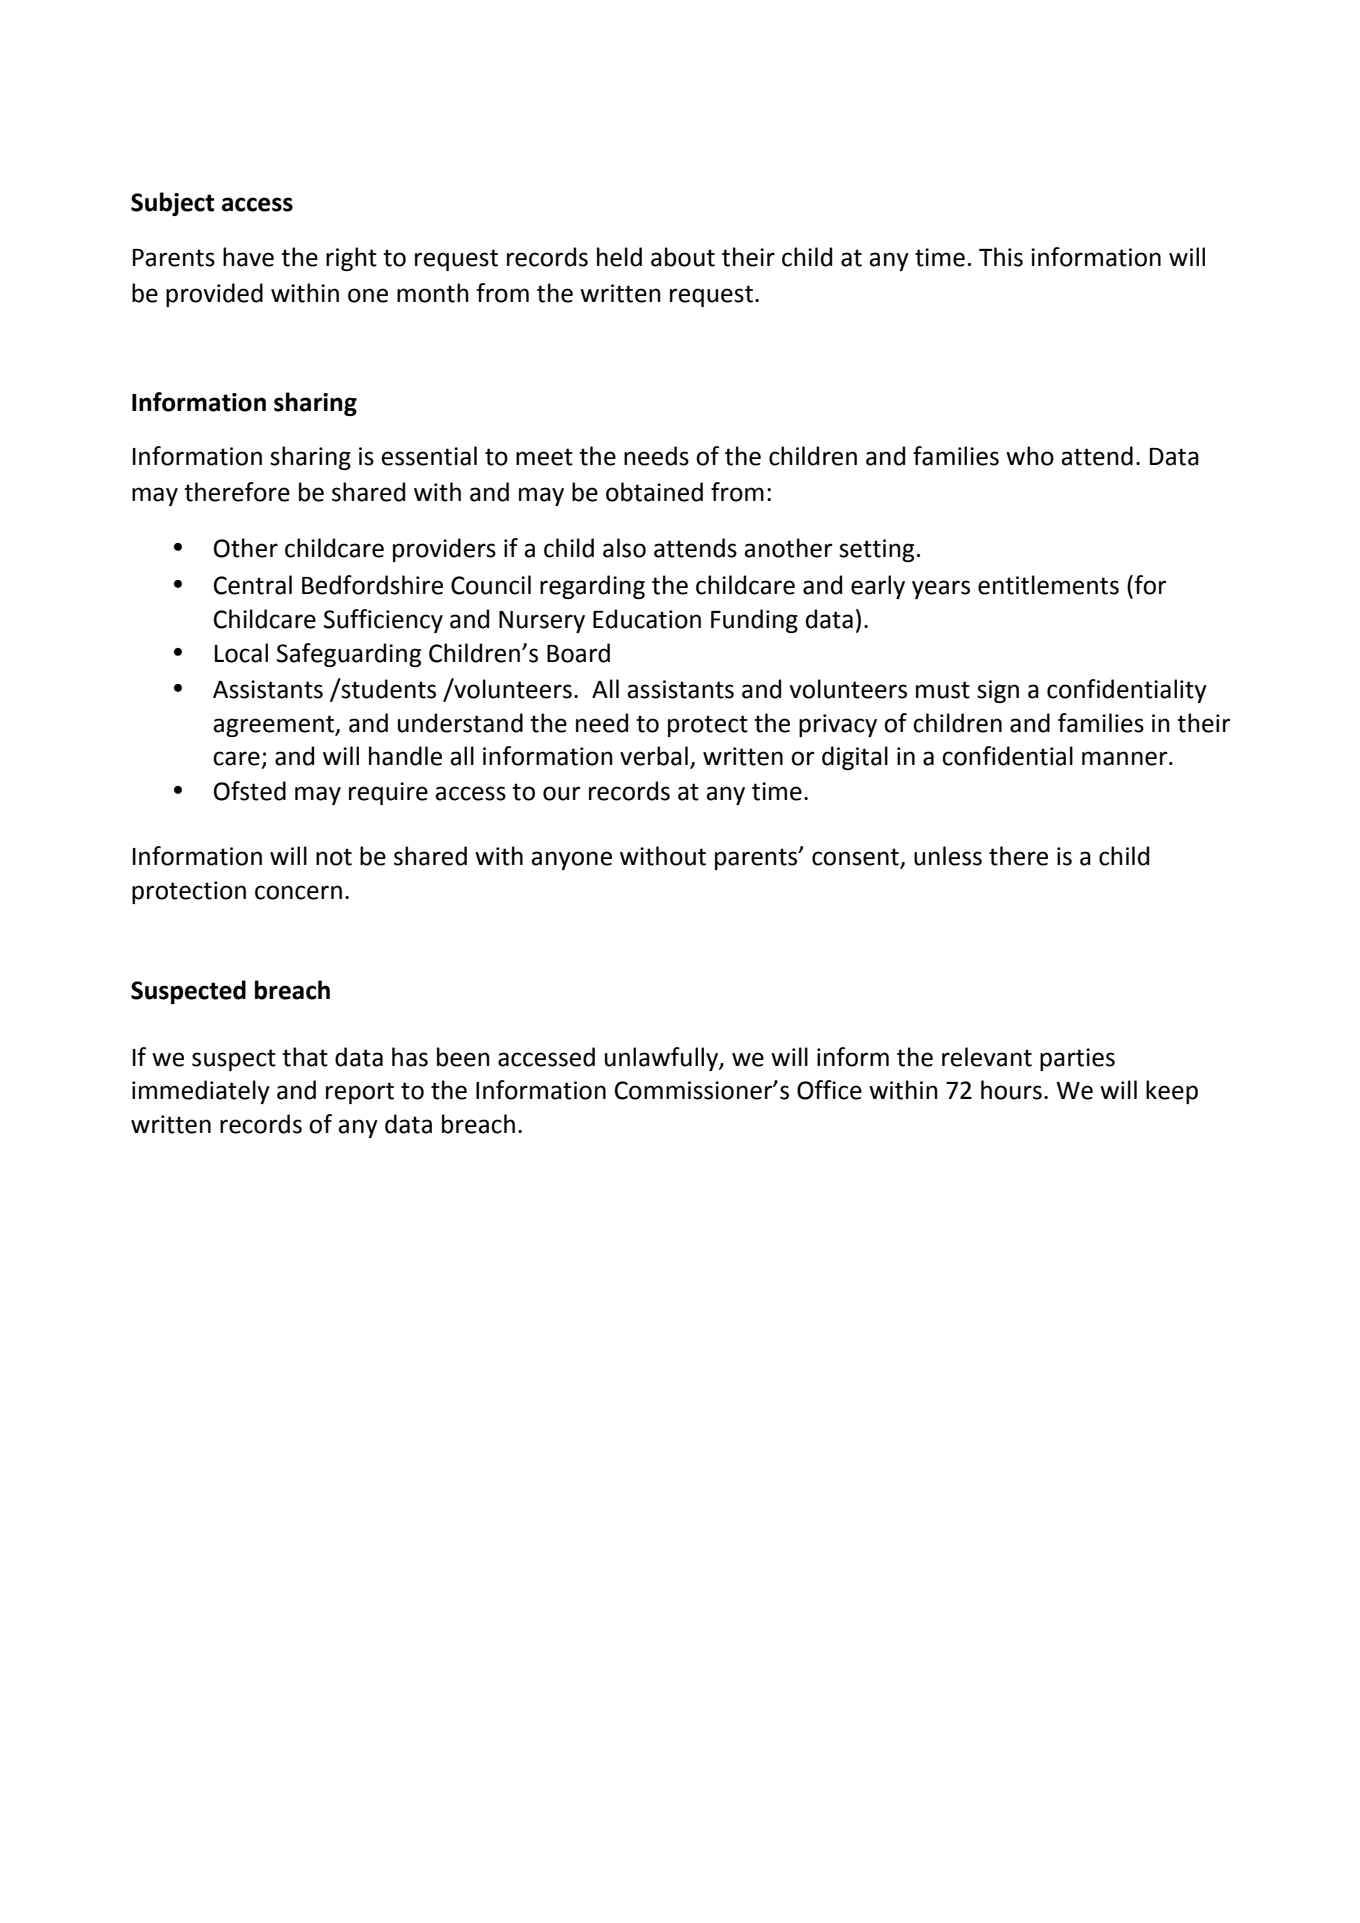 The width and height of the document is (1360, 1923). Describe the element at coordinates (544, 457) in the document. I see `meet` at that location.
